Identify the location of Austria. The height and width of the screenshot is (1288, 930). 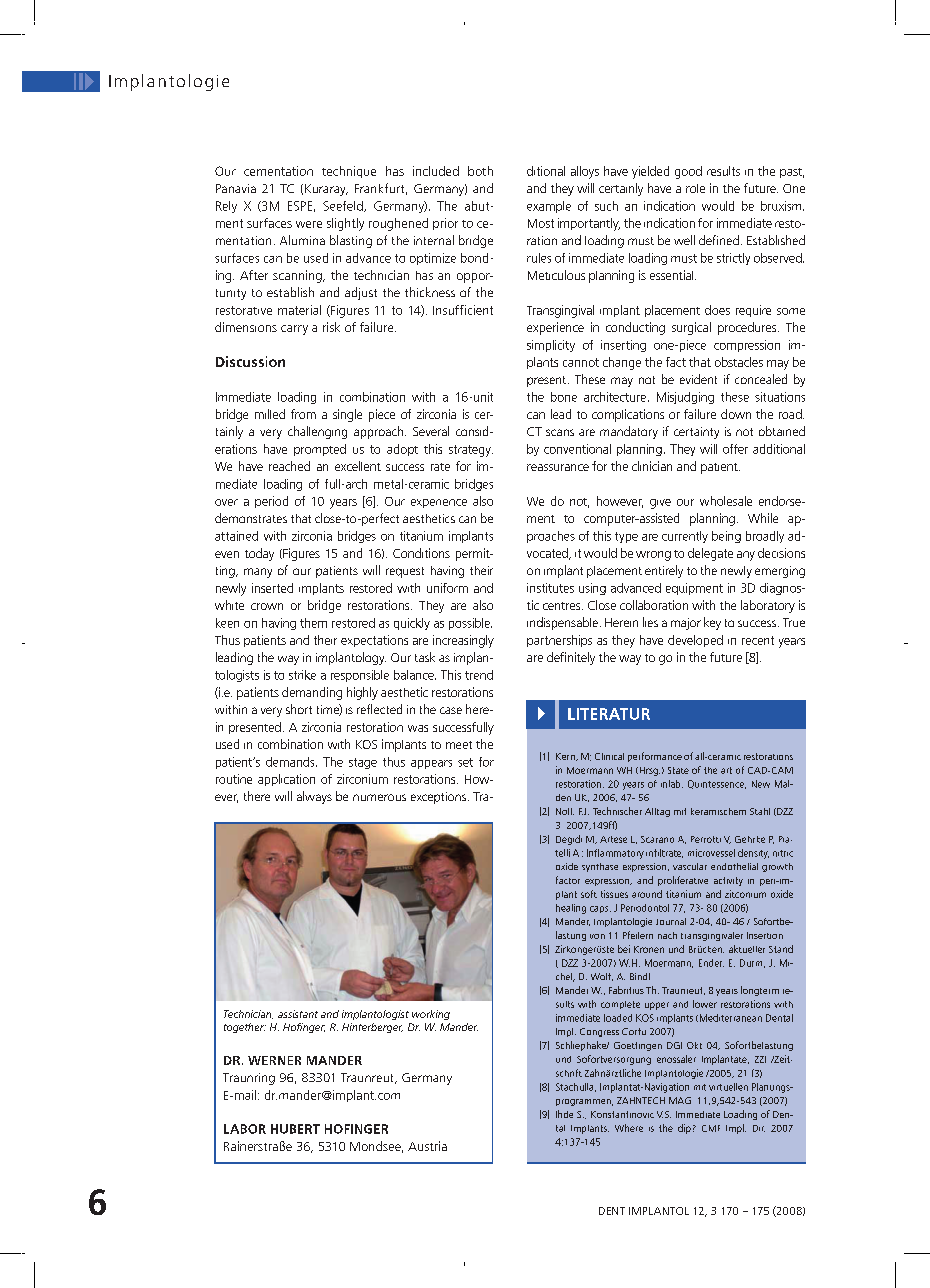
(427, 1146).
